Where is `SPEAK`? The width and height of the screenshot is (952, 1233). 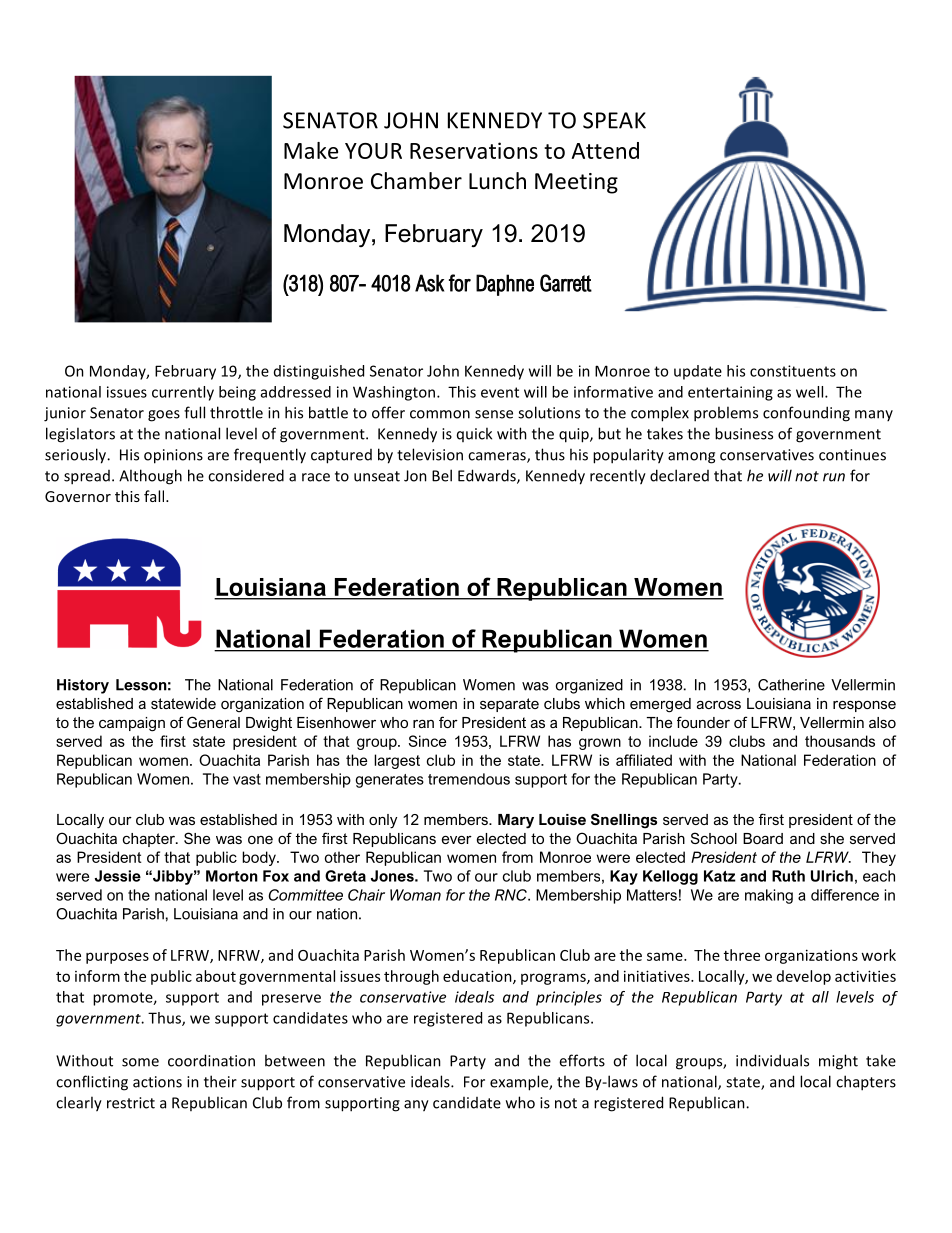 SPEAK is located at coordinates (614, 120).
